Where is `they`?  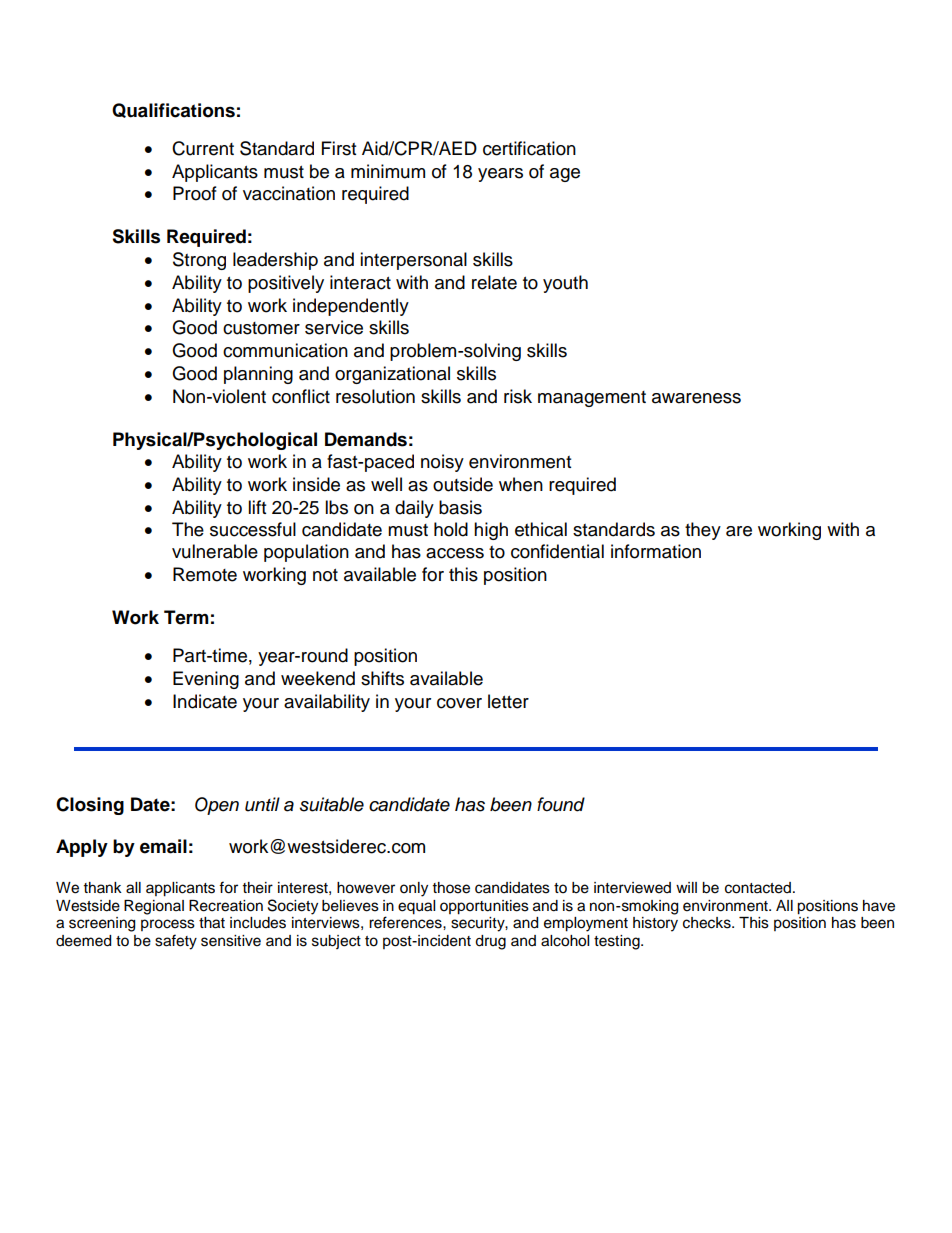 they is located at coordinates (703, 531).
